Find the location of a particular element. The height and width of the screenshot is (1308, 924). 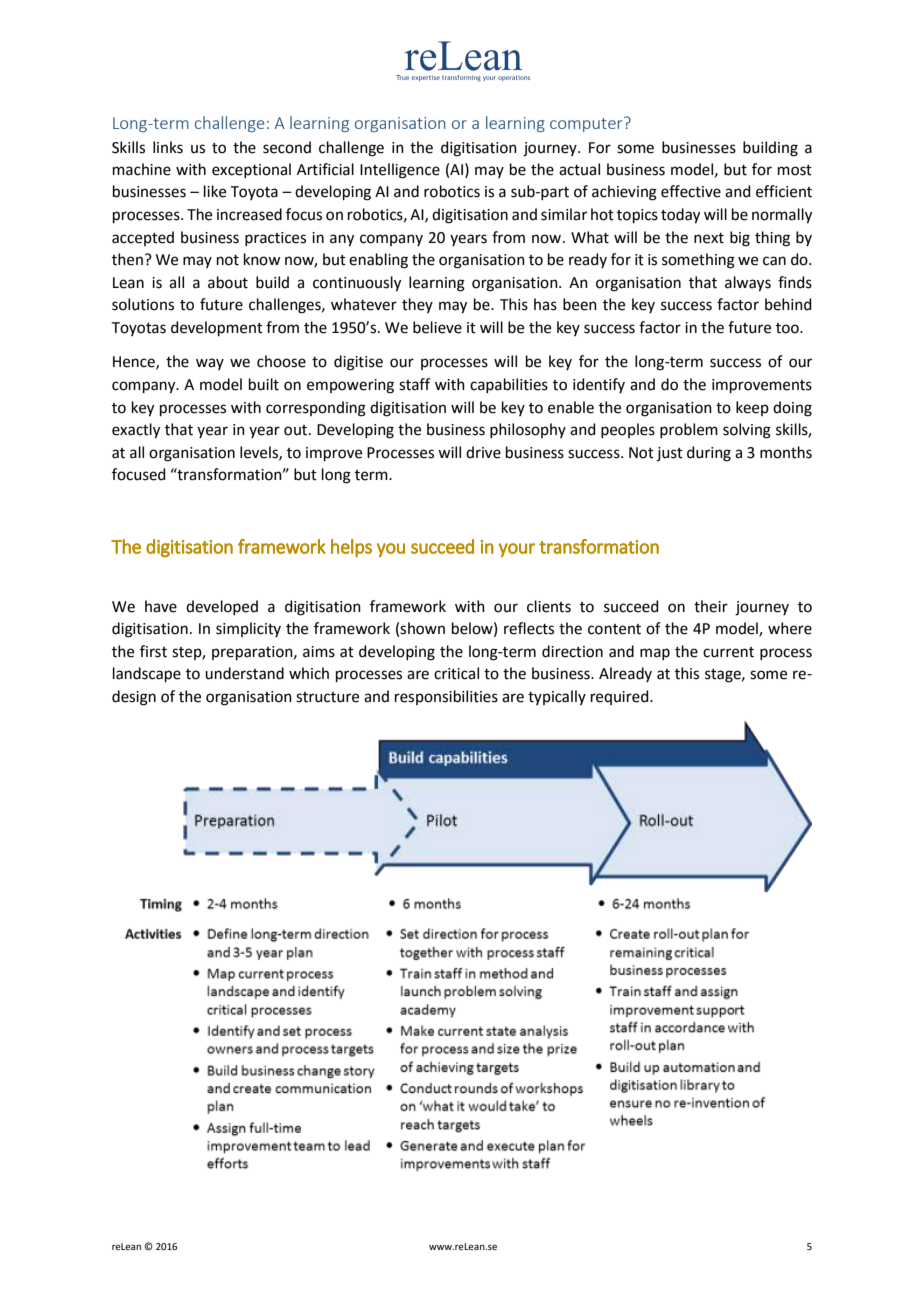

most is located at coordinates (795, 170).
